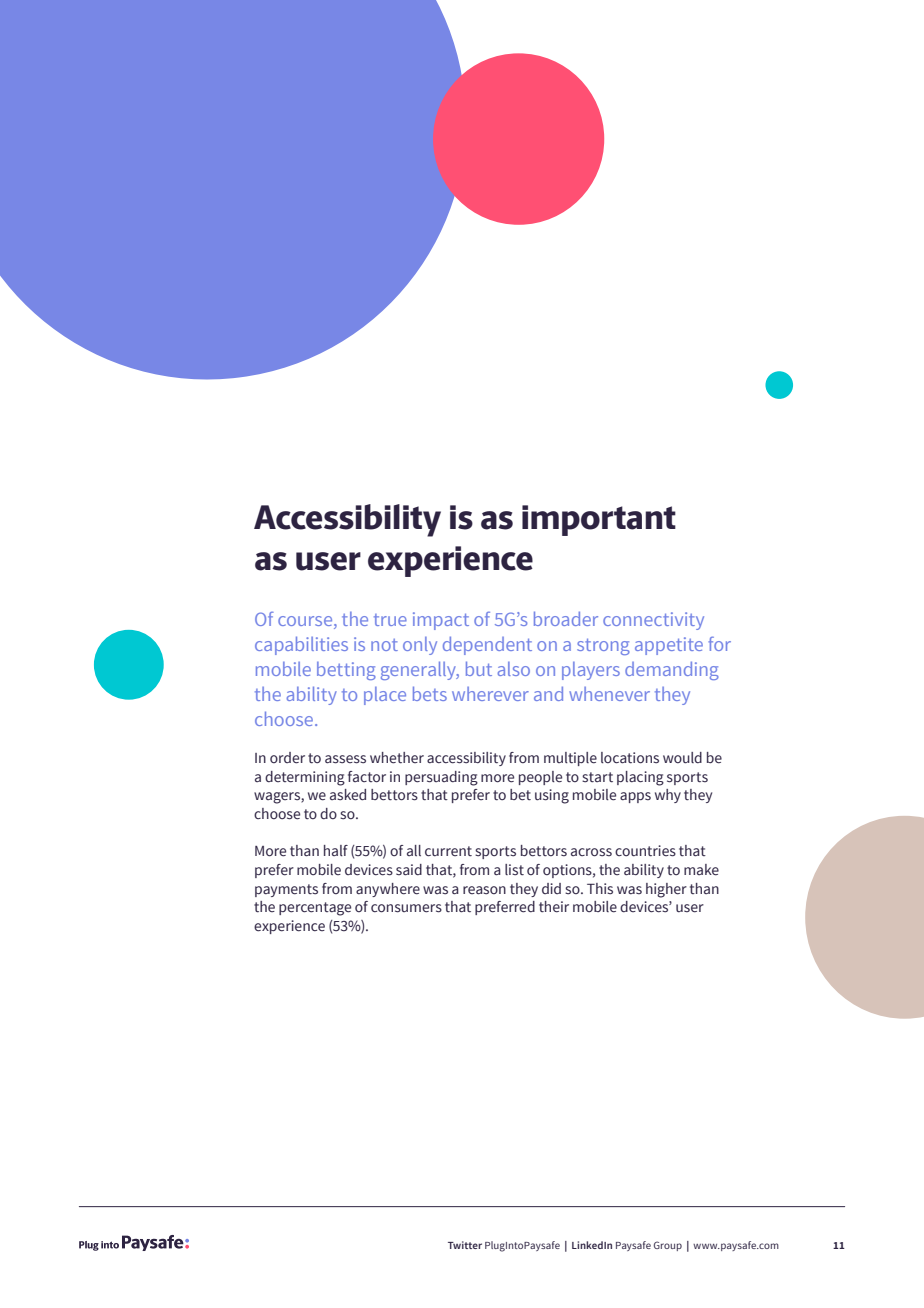 Image resolution: width=924 pixels, height=1308 pixels. Describe the element at coordinates (668, 1246) in the image. I see `Group` at that location.
